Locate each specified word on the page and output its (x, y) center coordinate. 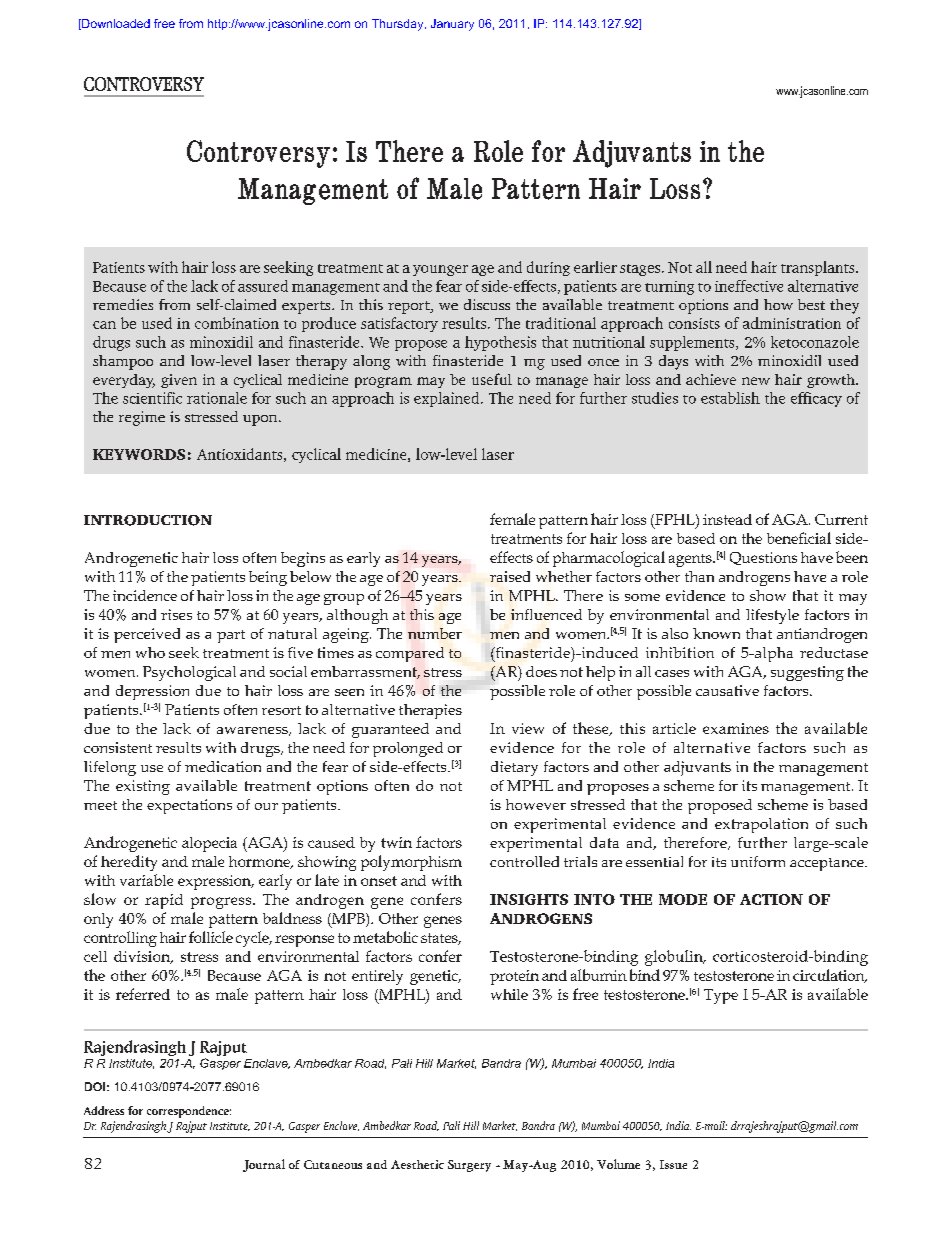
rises (176, 614)
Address (104, 1110)
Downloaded (115, 24)
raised (510, 576)
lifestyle (772, 616)
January (452, 25)
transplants (819, 268)
